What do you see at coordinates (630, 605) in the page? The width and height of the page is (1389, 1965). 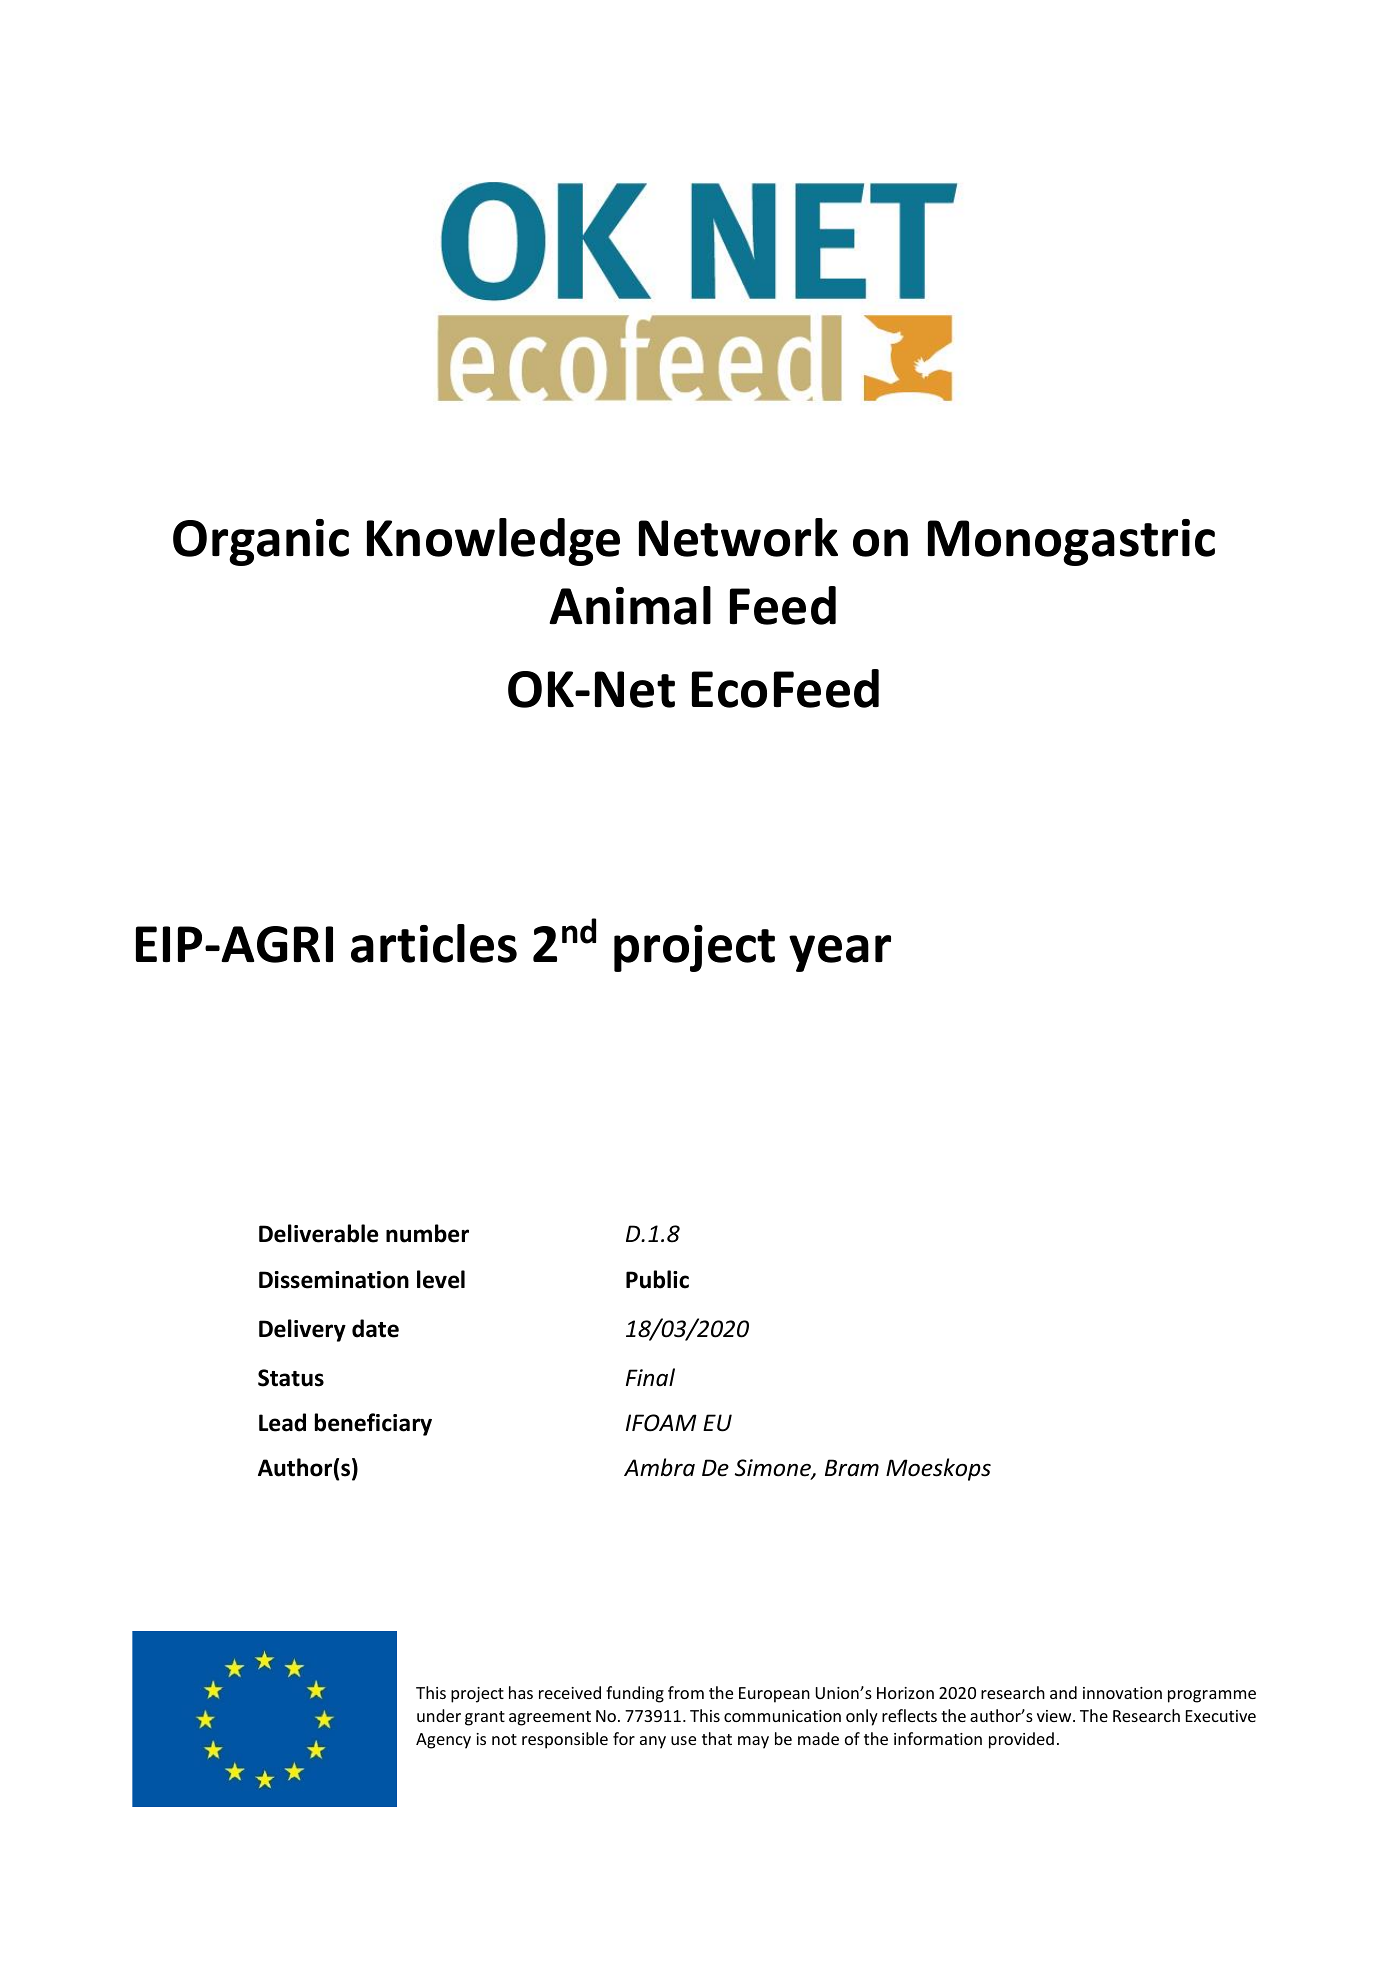 I see `Animal` at bounding box center [630, 605].
